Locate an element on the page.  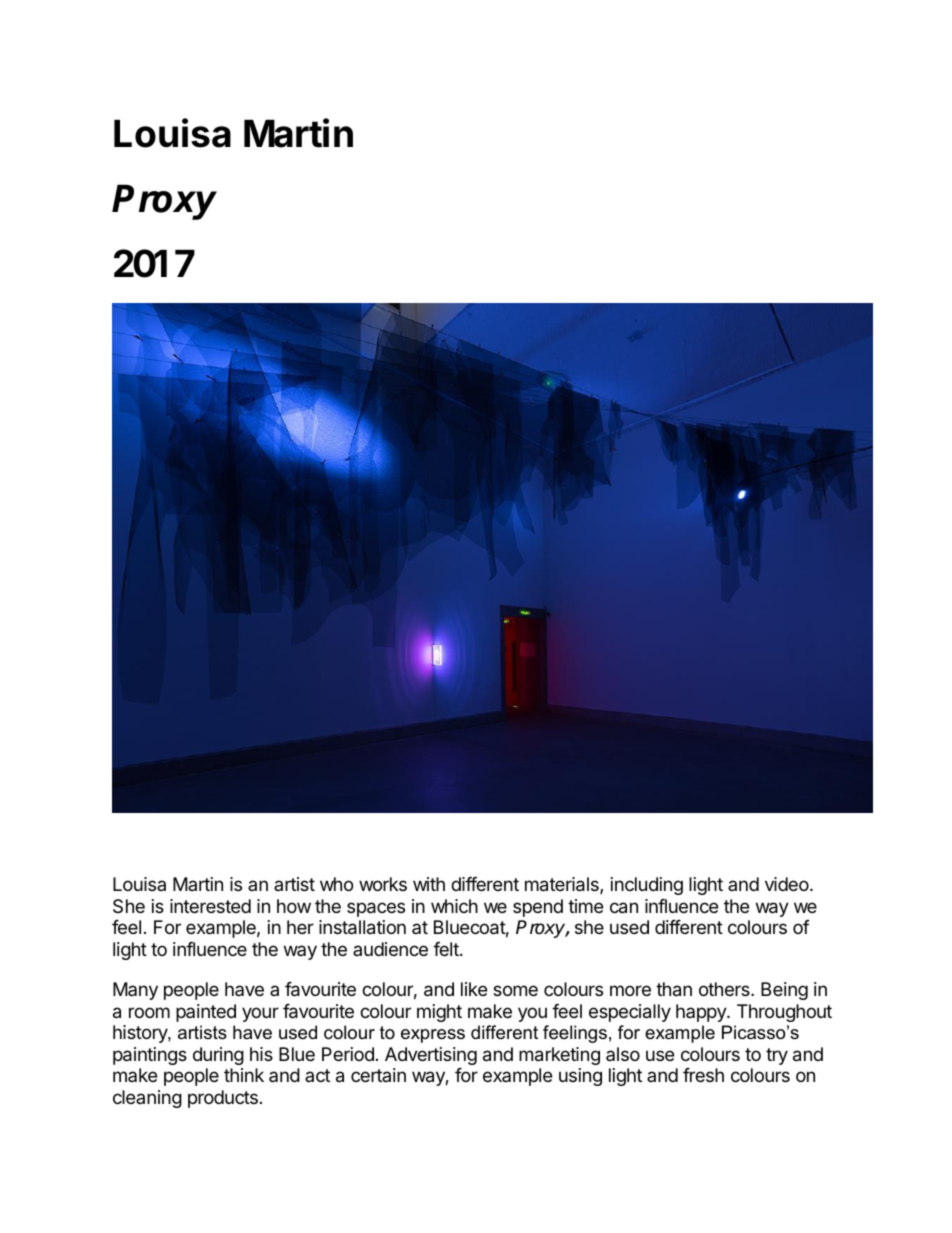
certain is located at coordinates (378, 1075).
